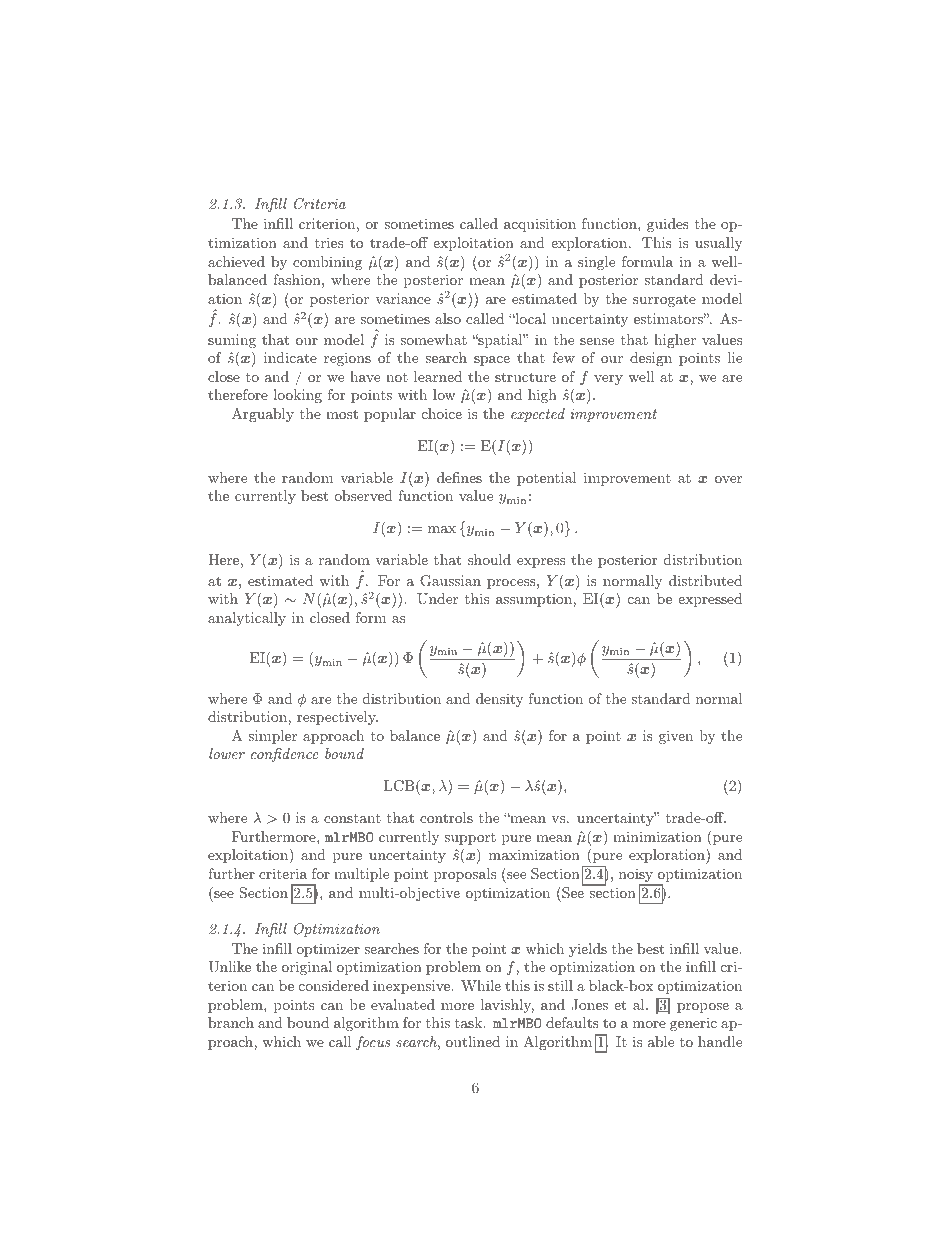 The width and height of the screenshot is (952, 1233). I want to click on distributed, so click(705, 580).
